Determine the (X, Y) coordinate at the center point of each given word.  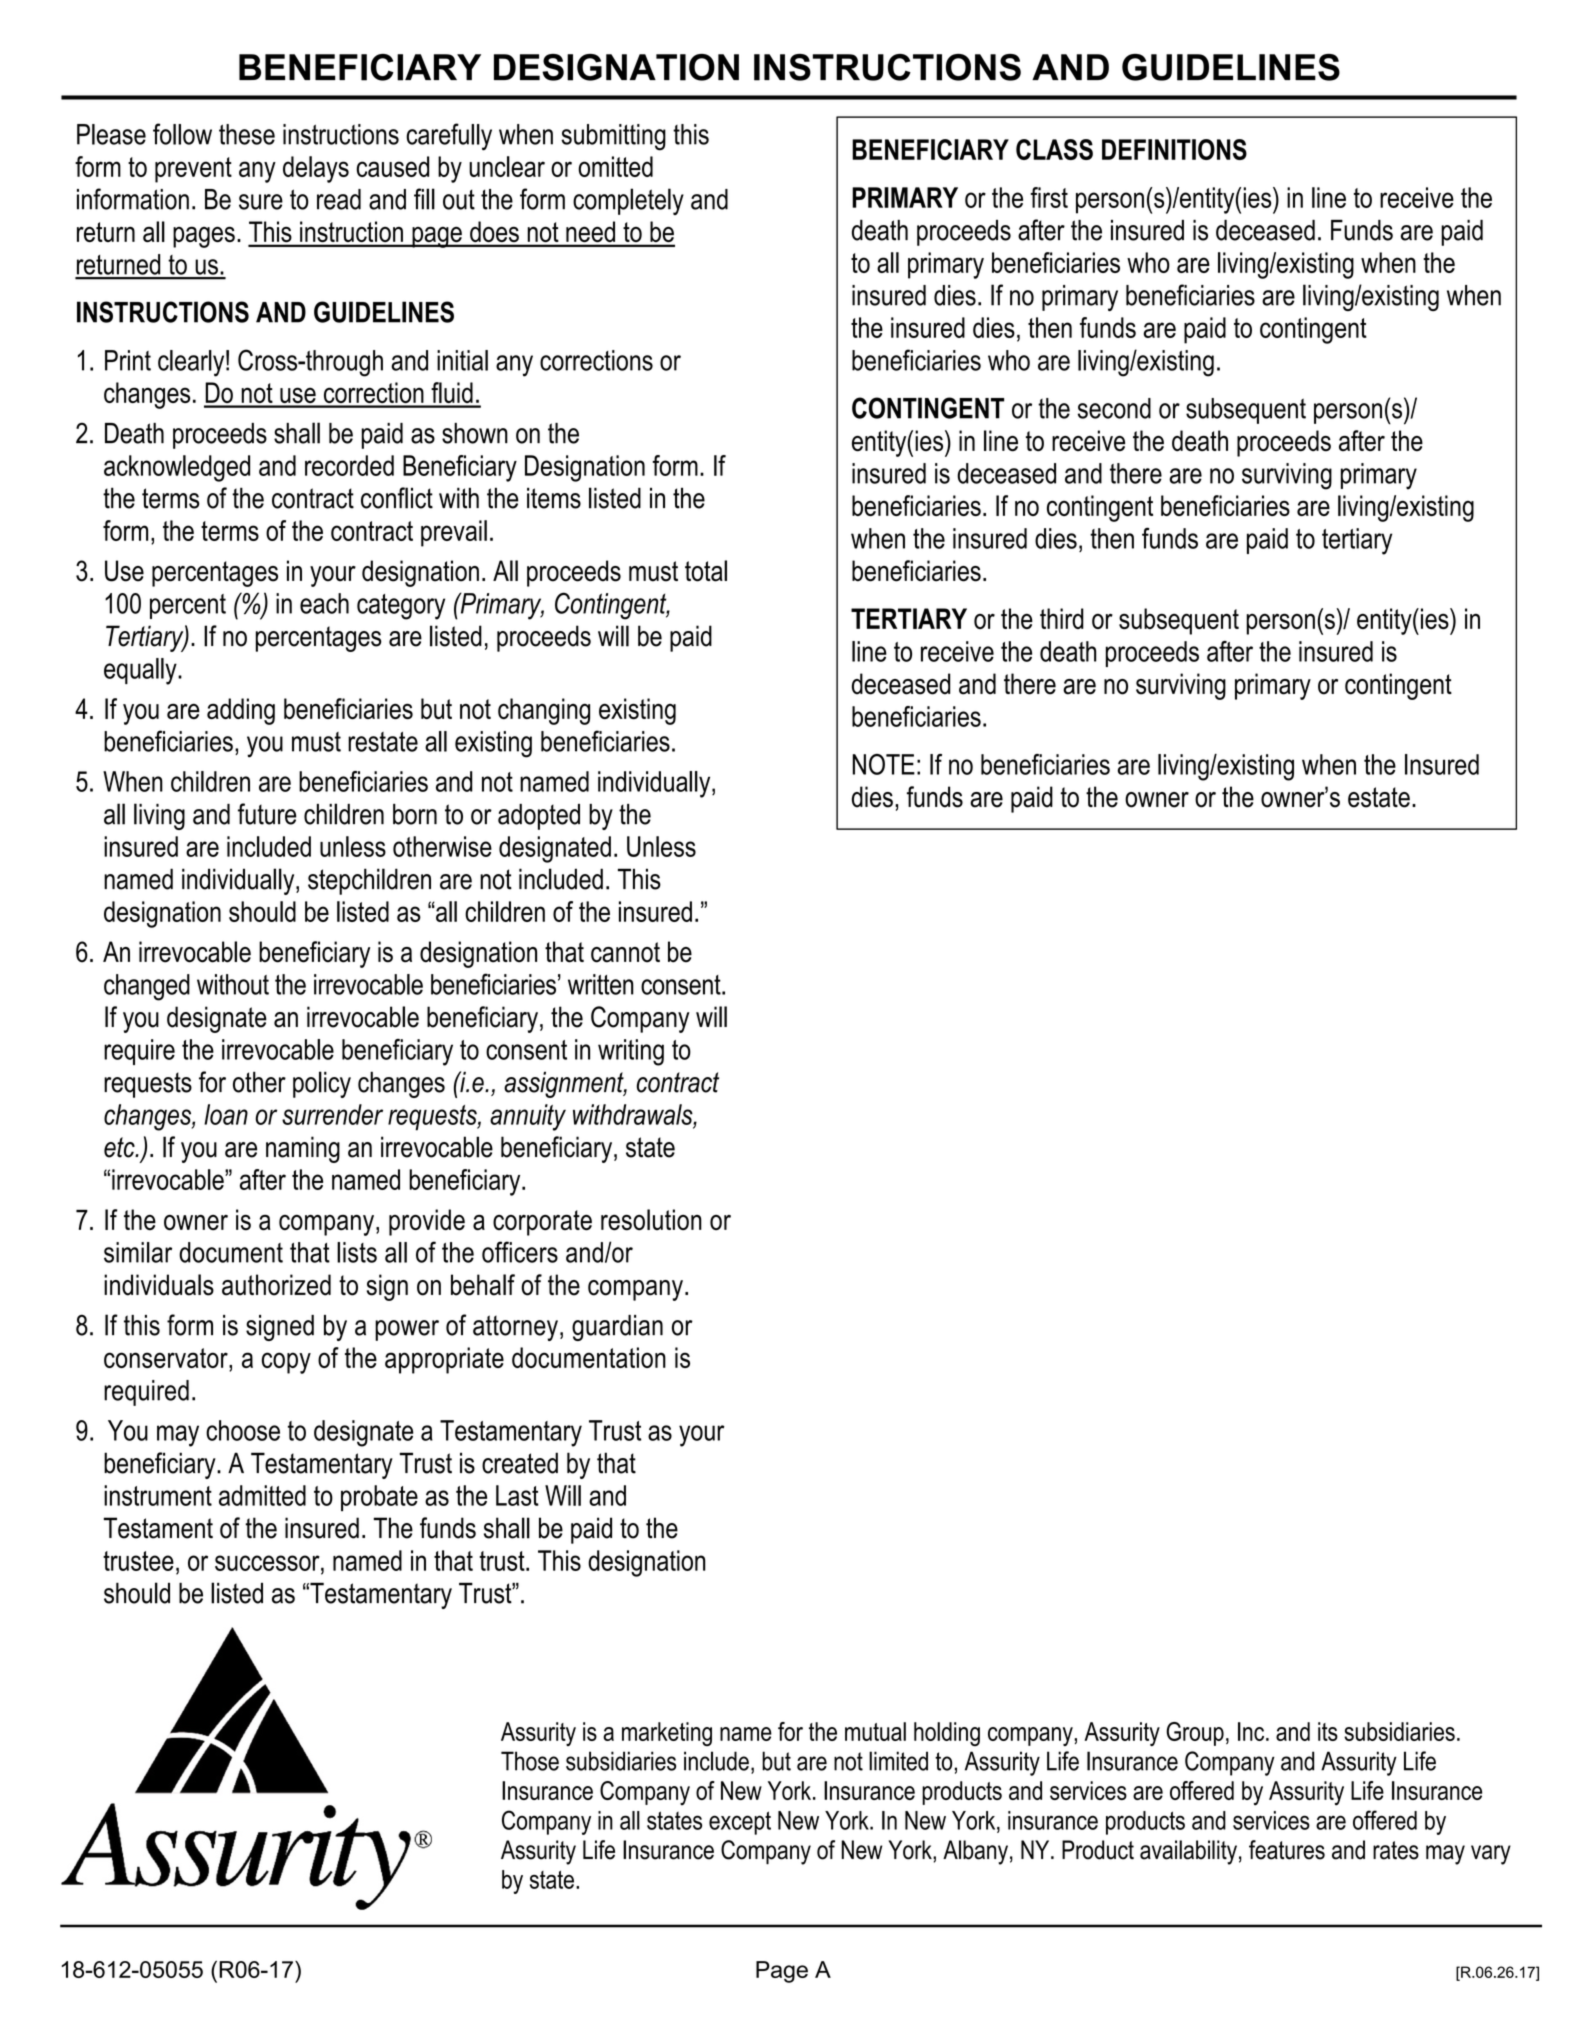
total (706, 571)
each (324, 603)
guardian (617, 1328)
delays (316, 169)
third (1062, 618)
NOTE (883, 764)
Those (530, 1761)
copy (286, 1363)
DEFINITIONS (1174, 149)
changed (147, 987)
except (740, 1823)
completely (628, 201)
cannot (625, 952)
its (1328, 1731)
